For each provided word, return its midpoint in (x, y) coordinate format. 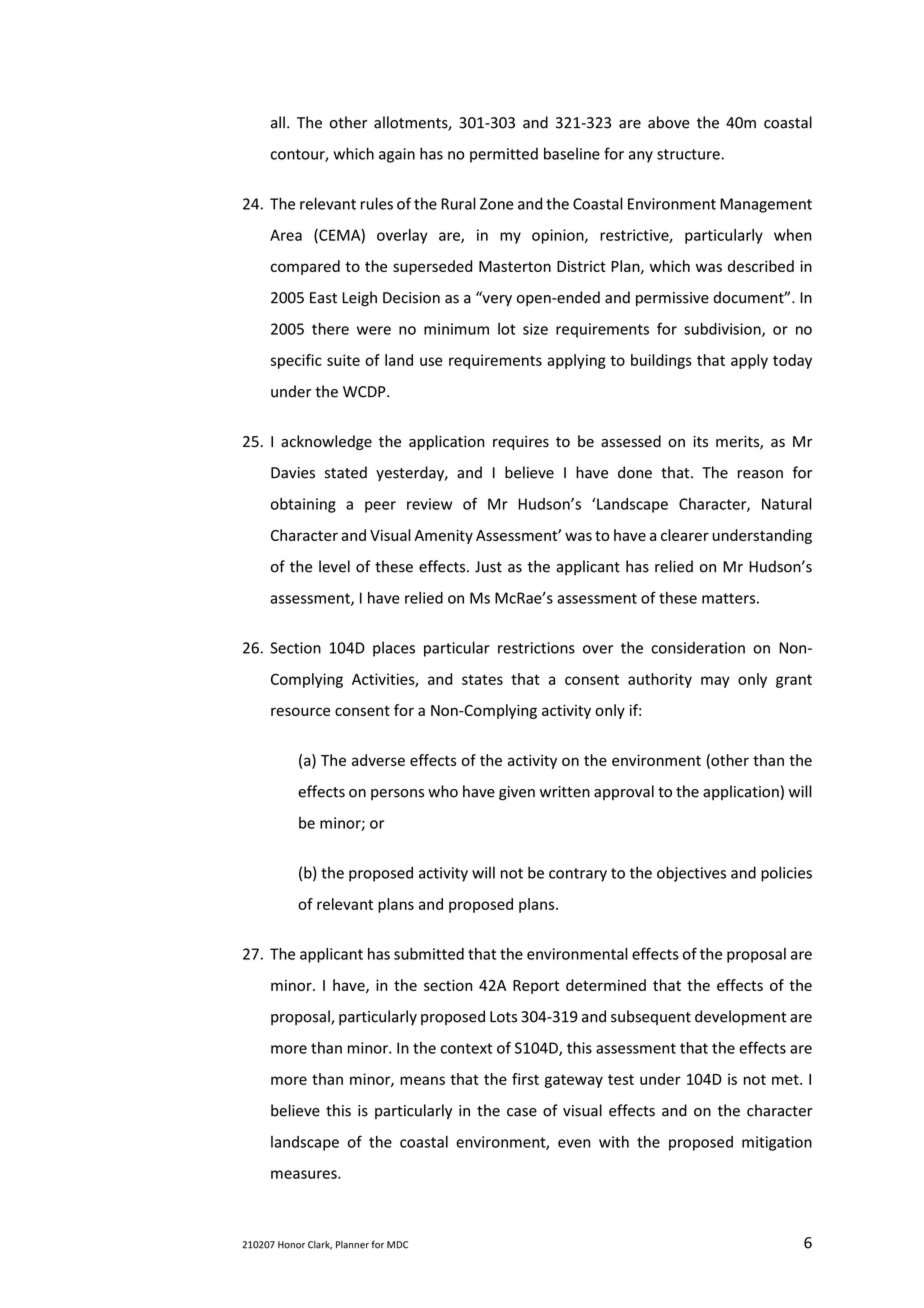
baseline (572, 153)
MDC (397, 1245)
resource (300, 711)
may (715, 682)
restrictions (536, 648)
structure (689, 154)
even (574, 1143)
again (397, 155)
